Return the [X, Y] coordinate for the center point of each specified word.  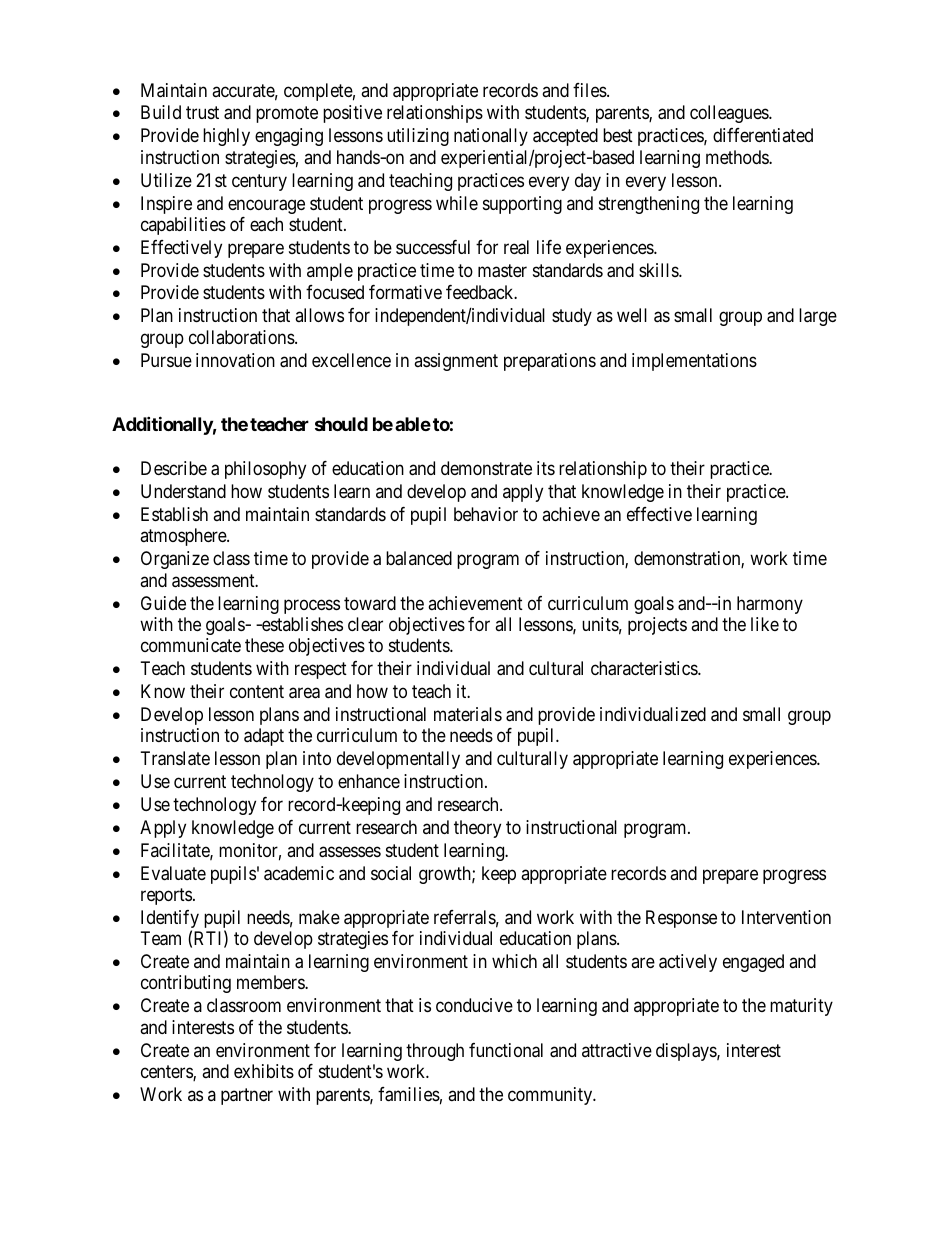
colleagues [730, 114]
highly [226, 137]
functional [506, 1050]
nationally [491, 137]
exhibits [264, 1071]
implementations [694, 362]
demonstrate [486, 468]
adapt [264, 737]
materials [468, 714]
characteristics [645, 668]
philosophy [265, 470]
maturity [801, 1007]
